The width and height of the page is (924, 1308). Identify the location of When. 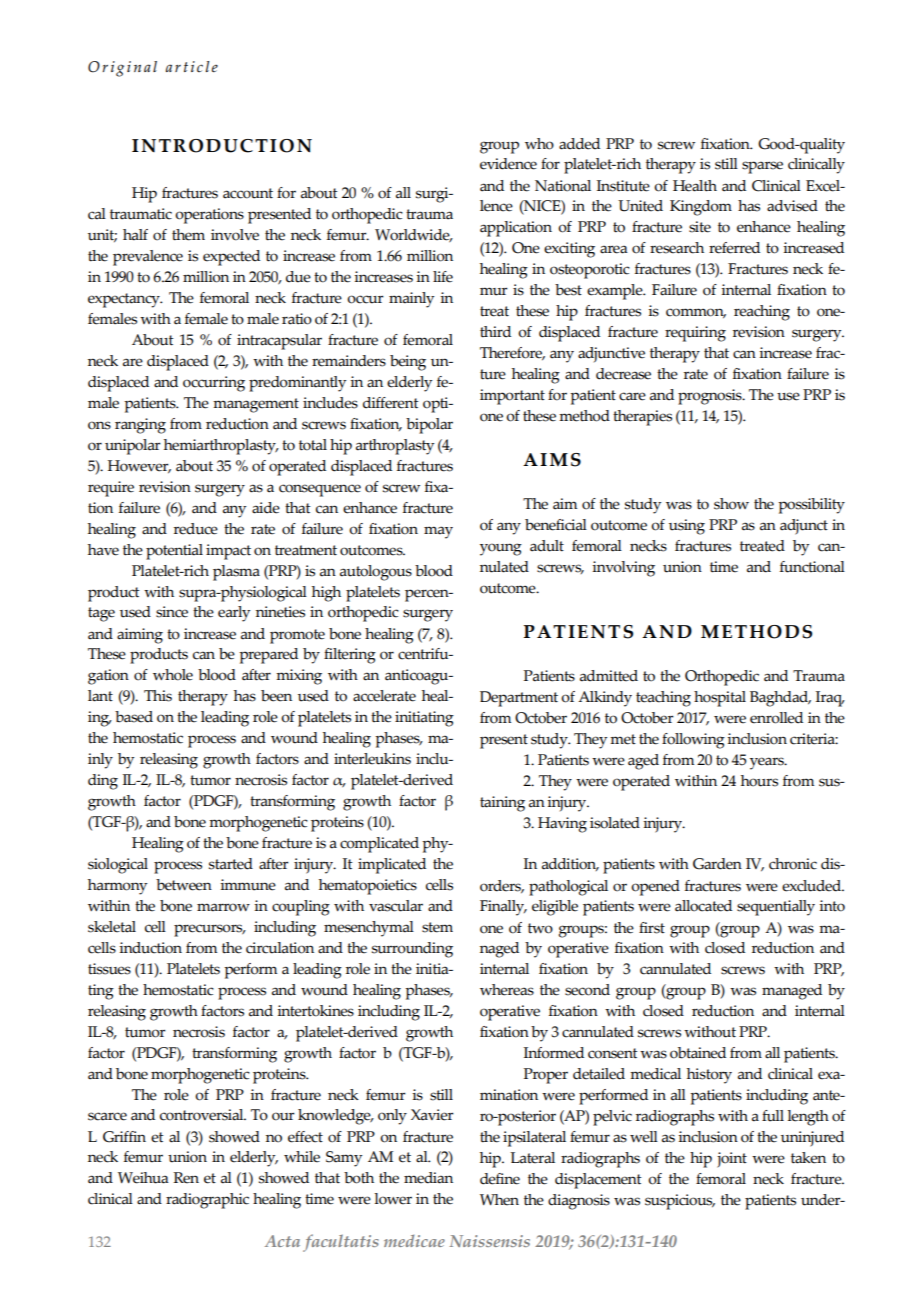
(499, 1200).
